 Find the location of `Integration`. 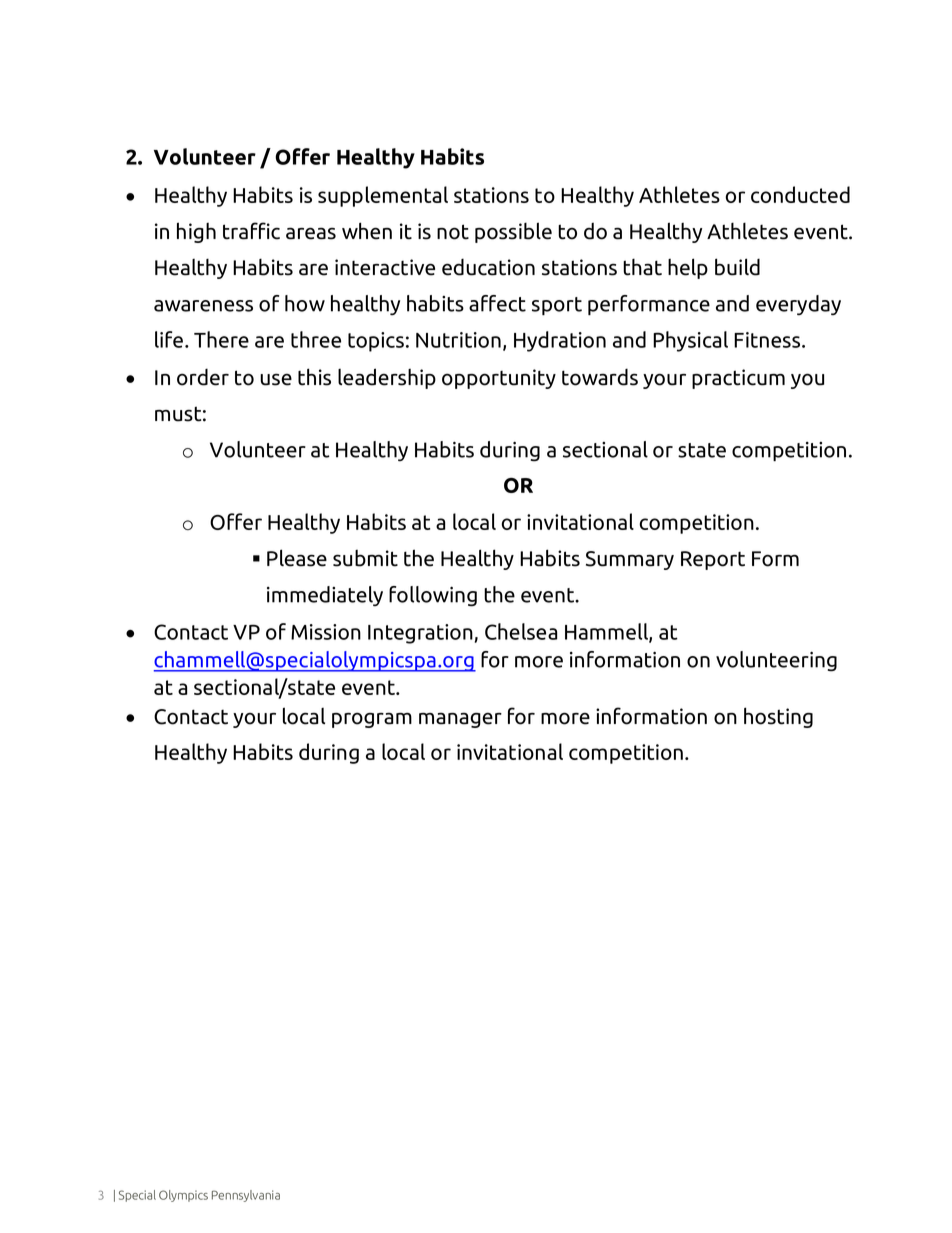

Integration is located at coordinates (420, 634).
